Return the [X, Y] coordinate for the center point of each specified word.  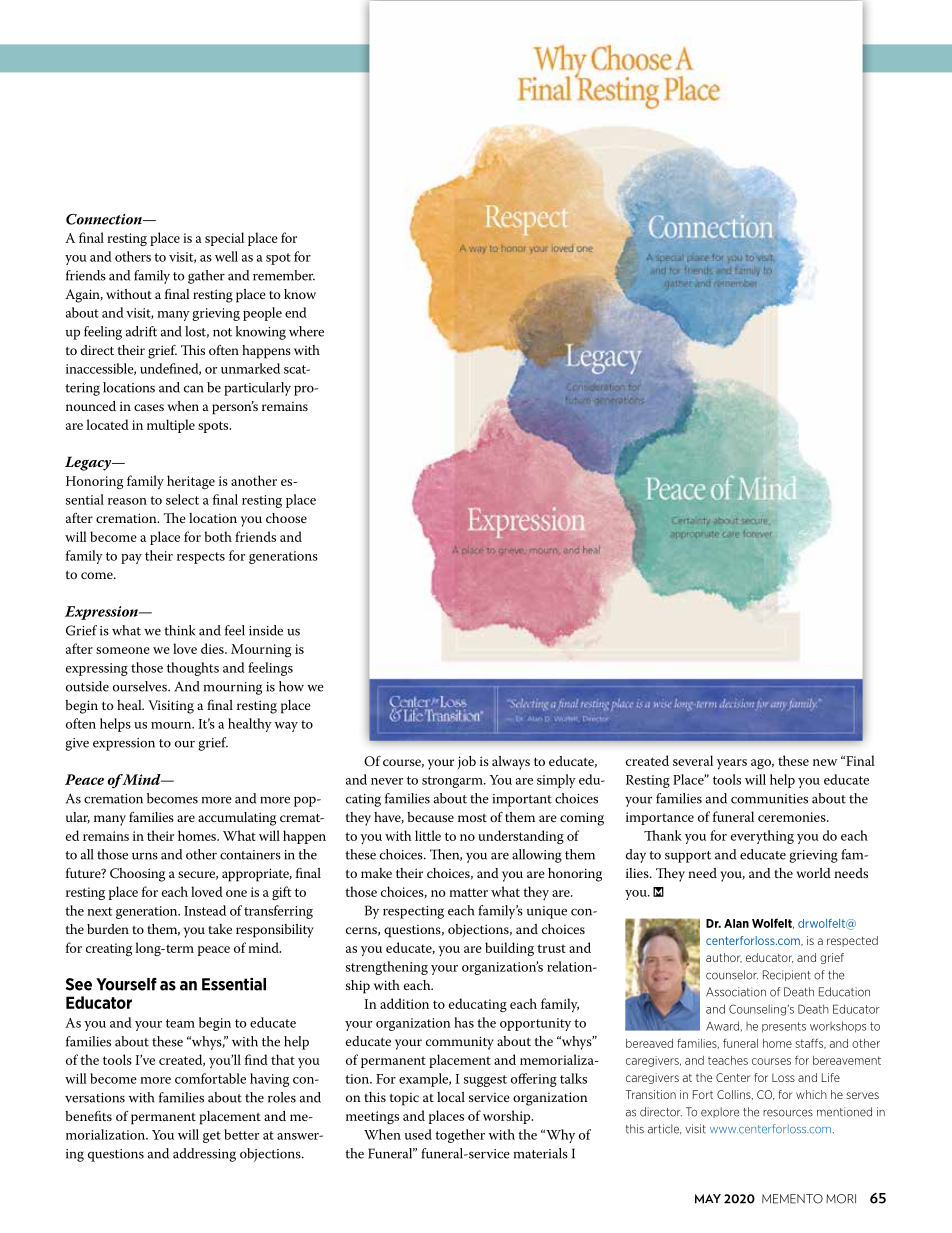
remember [284, 275]
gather [206, 277]
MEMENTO [792, 1199]
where [306, 331]
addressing [204, 1155]
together [460, 1136]
